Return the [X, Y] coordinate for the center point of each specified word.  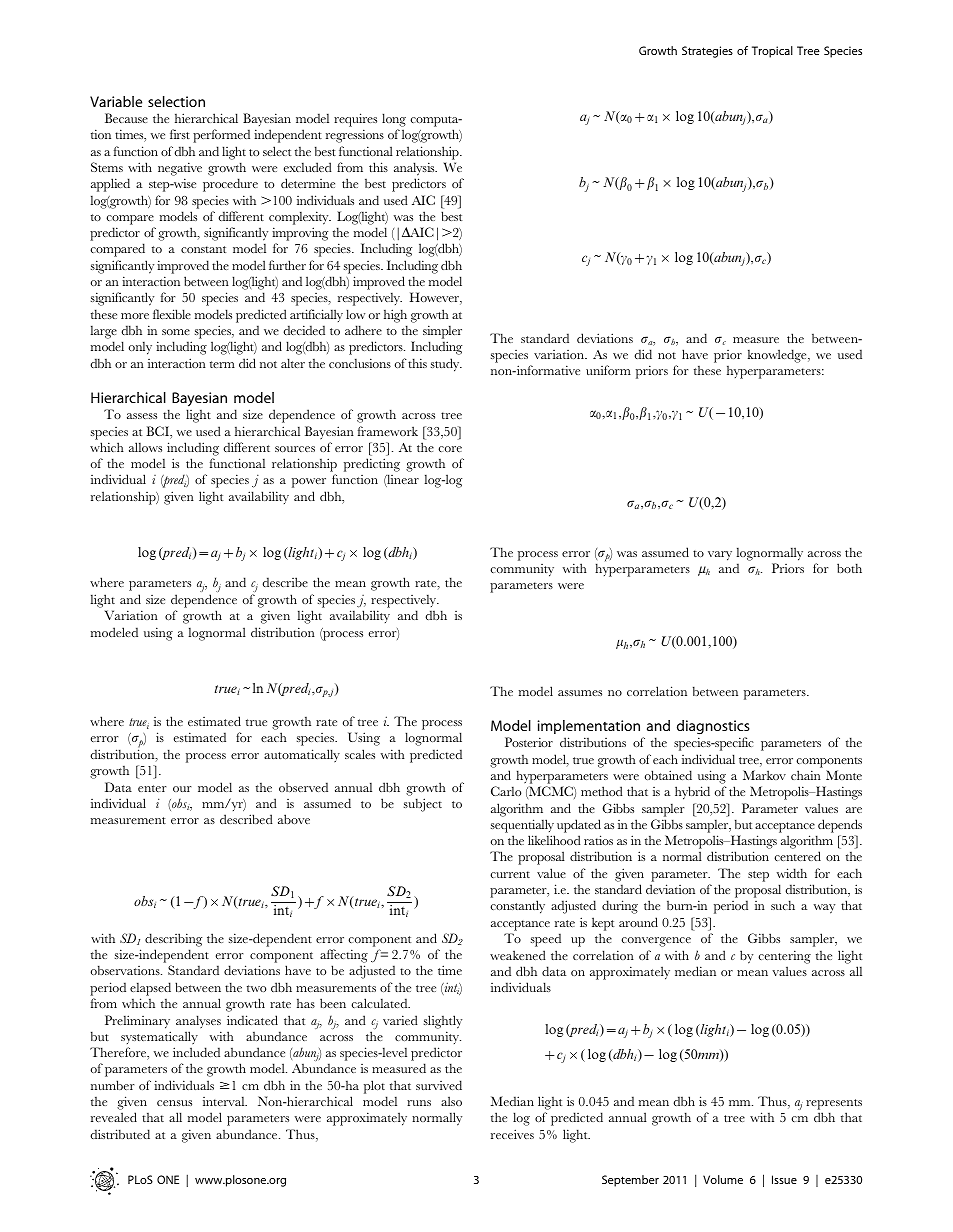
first [180, 134]
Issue [784, 1179]
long [394, 121]
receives [512, 1134]
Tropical [772, 52]
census [174, 1103]
